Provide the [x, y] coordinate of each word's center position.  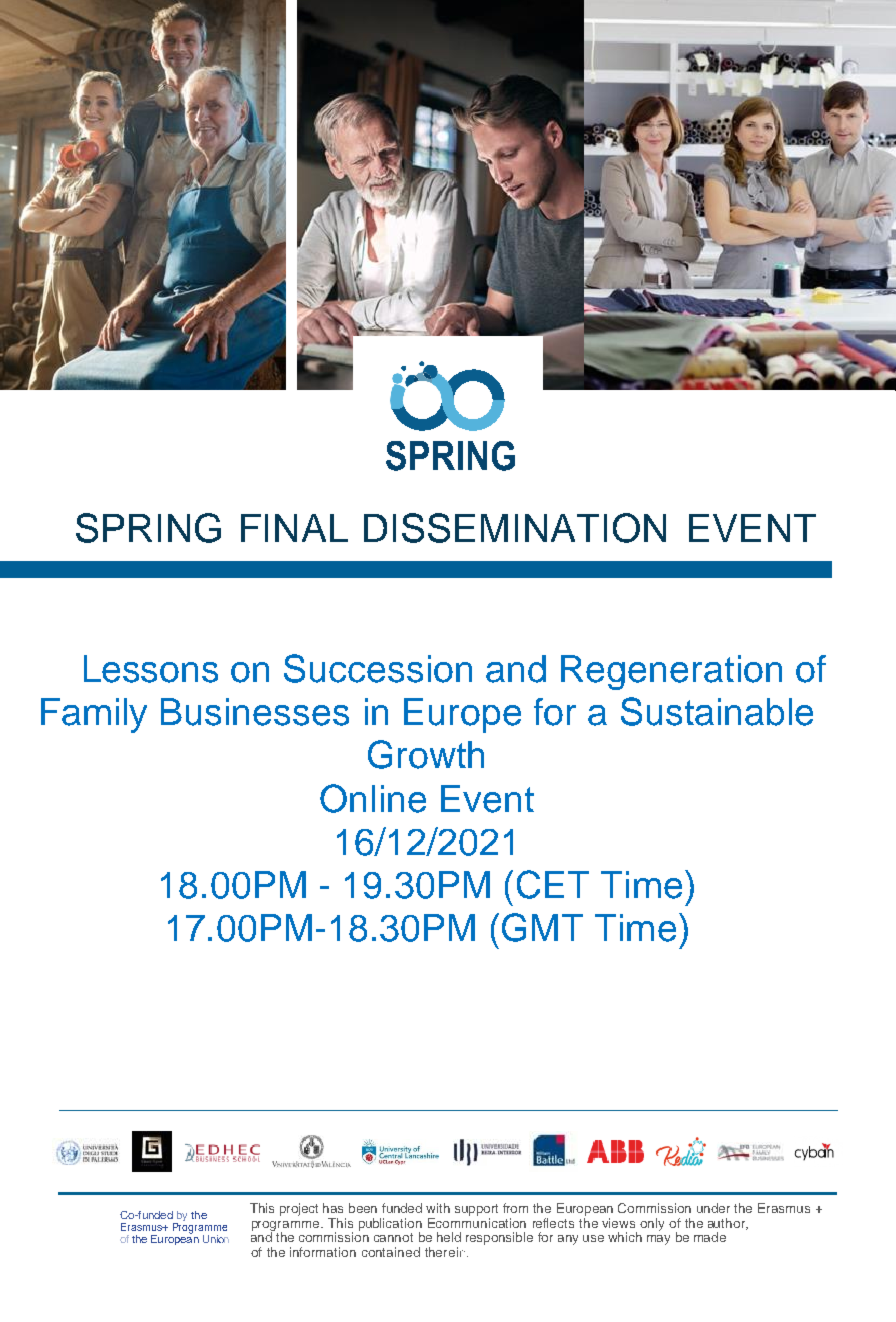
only [652, 1224]
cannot [393, 1237]
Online [373, 798]
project [299, 1209]
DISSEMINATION [515, 528]
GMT [542, 927]
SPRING [148, 528]
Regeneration [671, 672]
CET [553, 884]
